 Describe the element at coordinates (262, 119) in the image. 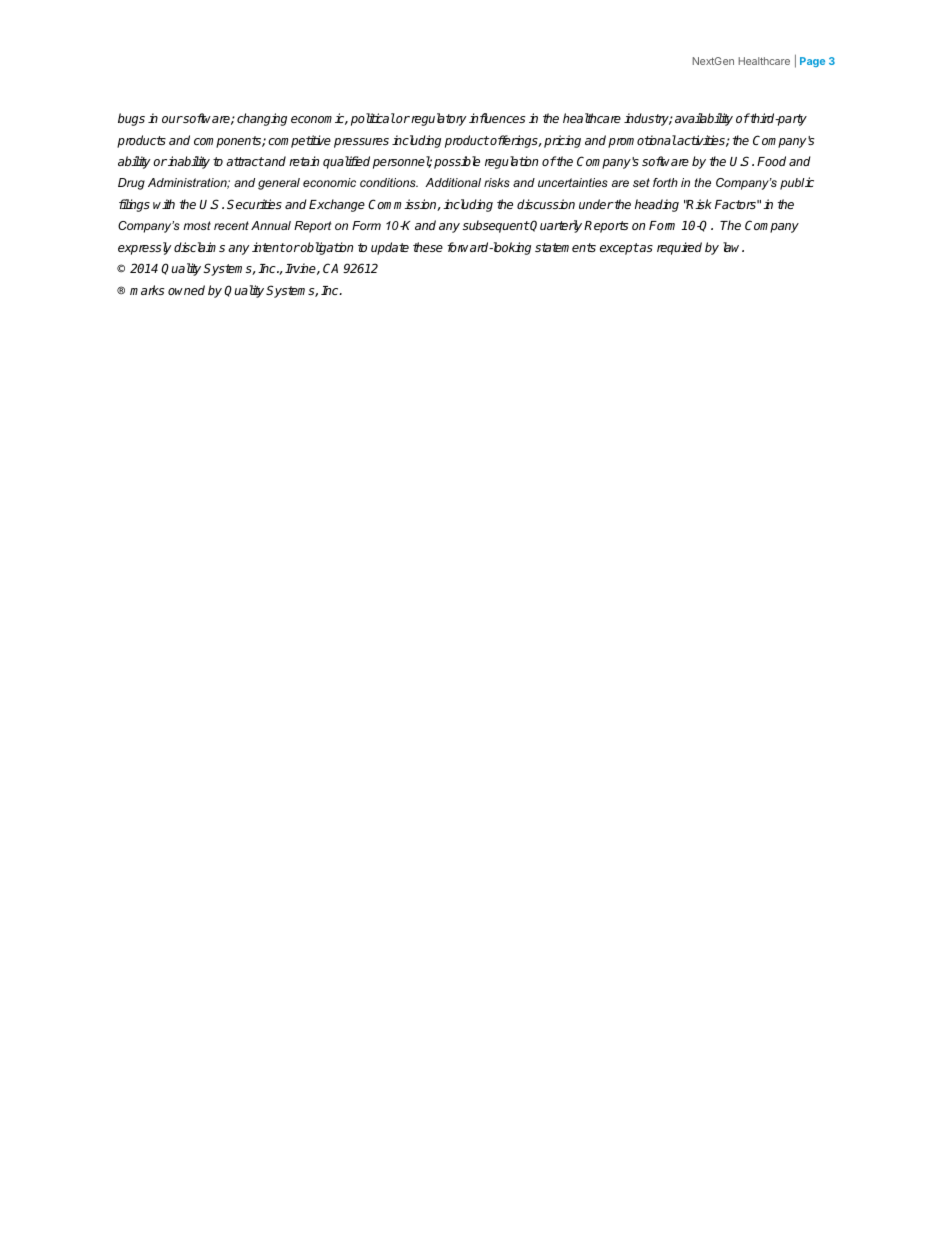

I see `changing` at that location.
